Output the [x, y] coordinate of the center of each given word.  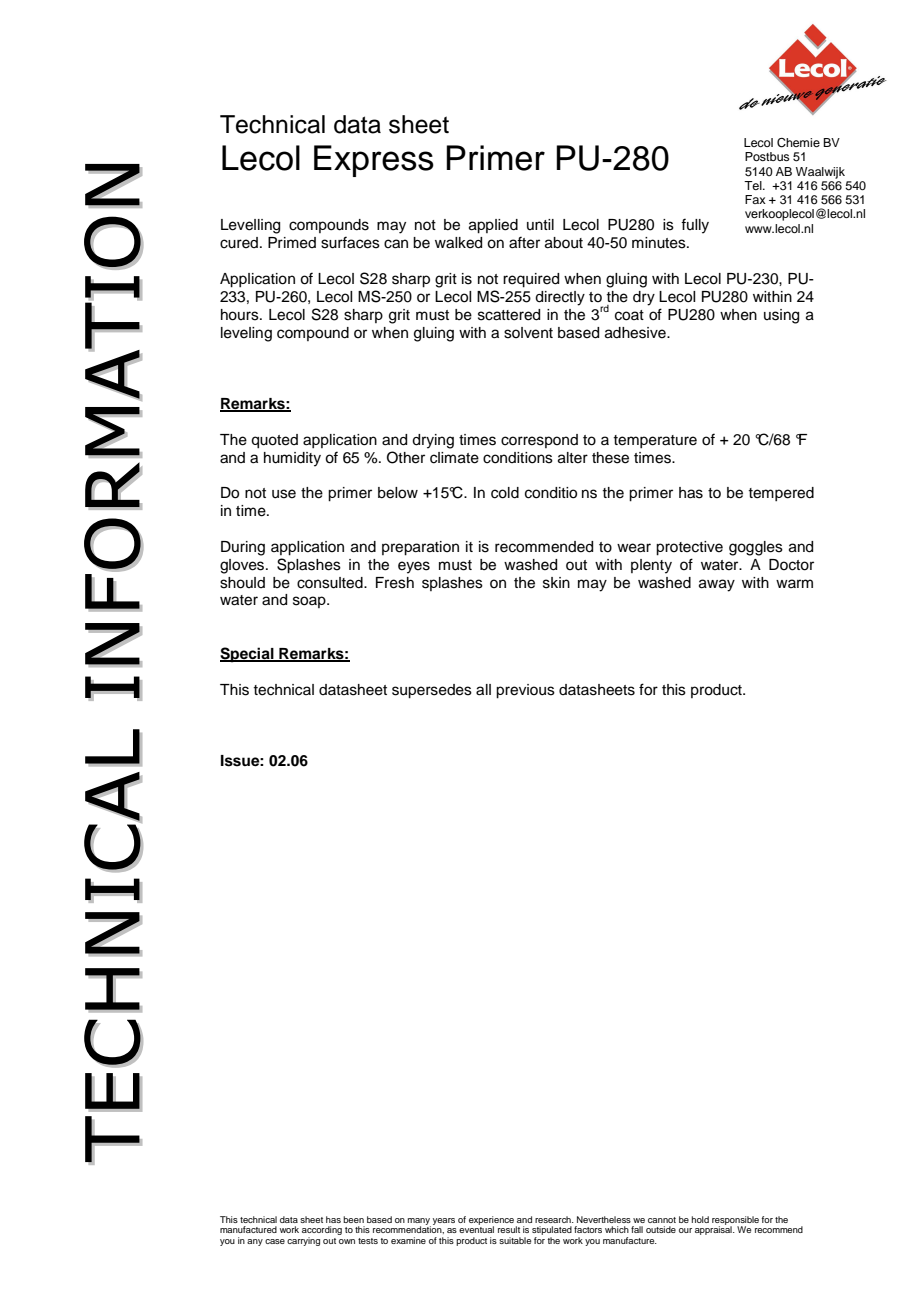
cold [505, 493]
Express [374, 161]
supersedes [432, 691]
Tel [754, 185]
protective [689, 548]
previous [525, 691]
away [717, 585]
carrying [303, 1241]
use [284, 494]
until [540, 224]
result [509, 1229]
